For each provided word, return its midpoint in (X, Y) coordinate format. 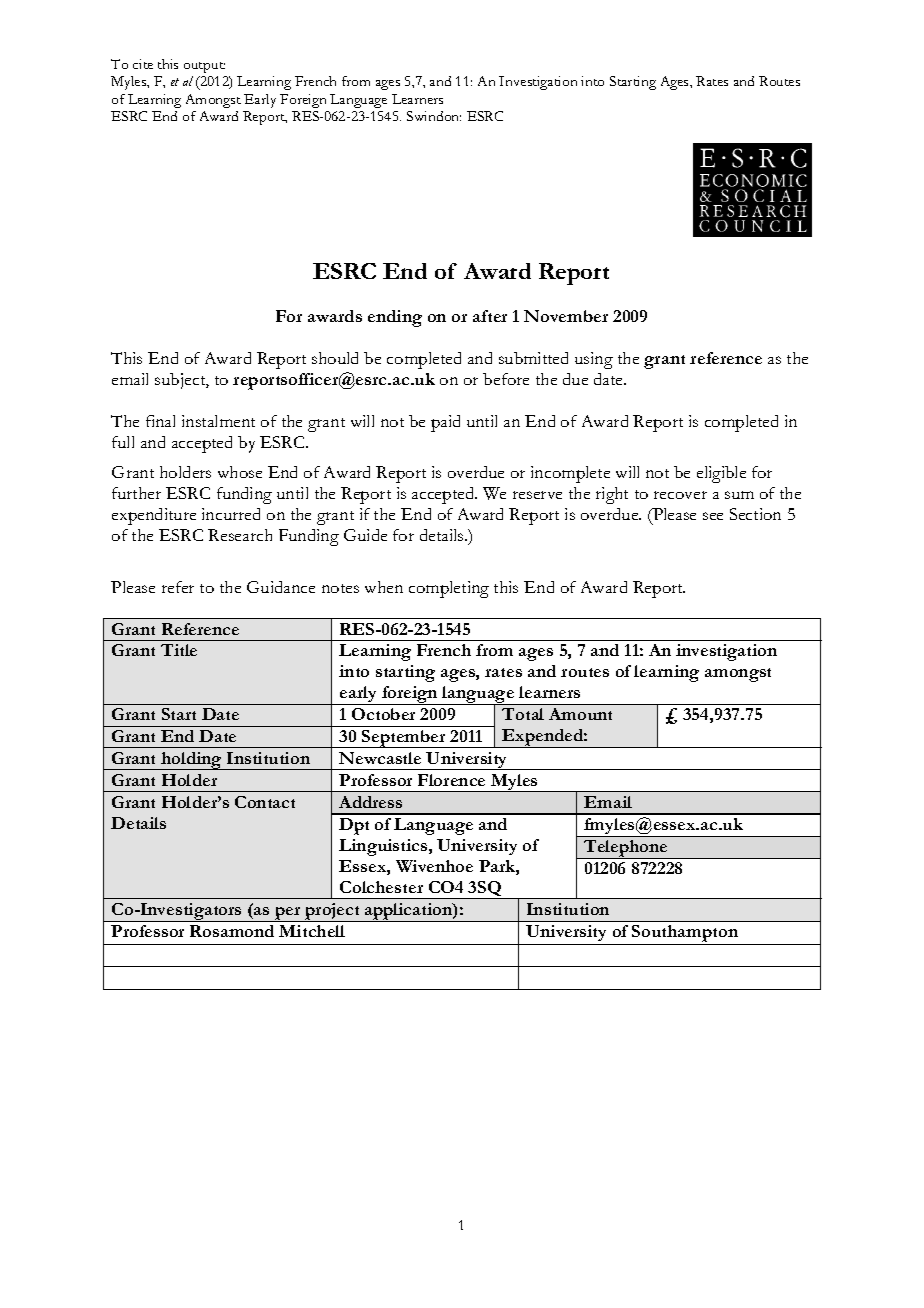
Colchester (381, 887)
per (288, 914)
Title (179, 650)
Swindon (434, 116)
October (383, 714)
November (566, 316)
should (335, 358)
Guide (365, 535)
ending (395, 318)
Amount (580, 714)
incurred (231, 514)
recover (680, 495)
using (594, 360)
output (204, 67)
